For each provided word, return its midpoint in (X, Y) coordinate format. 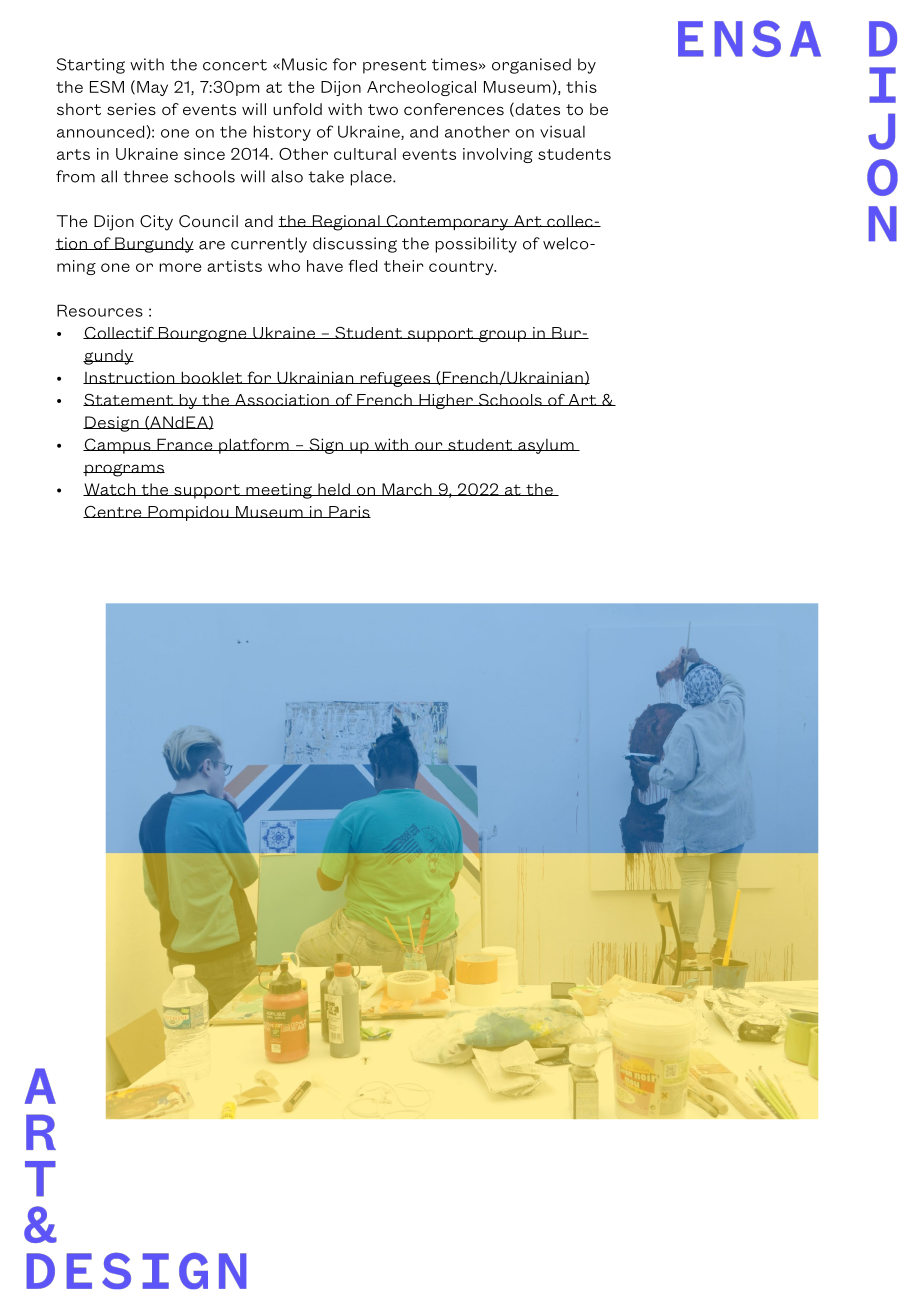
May (152, 88)
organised (531, 66)
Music (304, 64)
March (407, 489)
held (334, 489)
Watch (110, 489)
